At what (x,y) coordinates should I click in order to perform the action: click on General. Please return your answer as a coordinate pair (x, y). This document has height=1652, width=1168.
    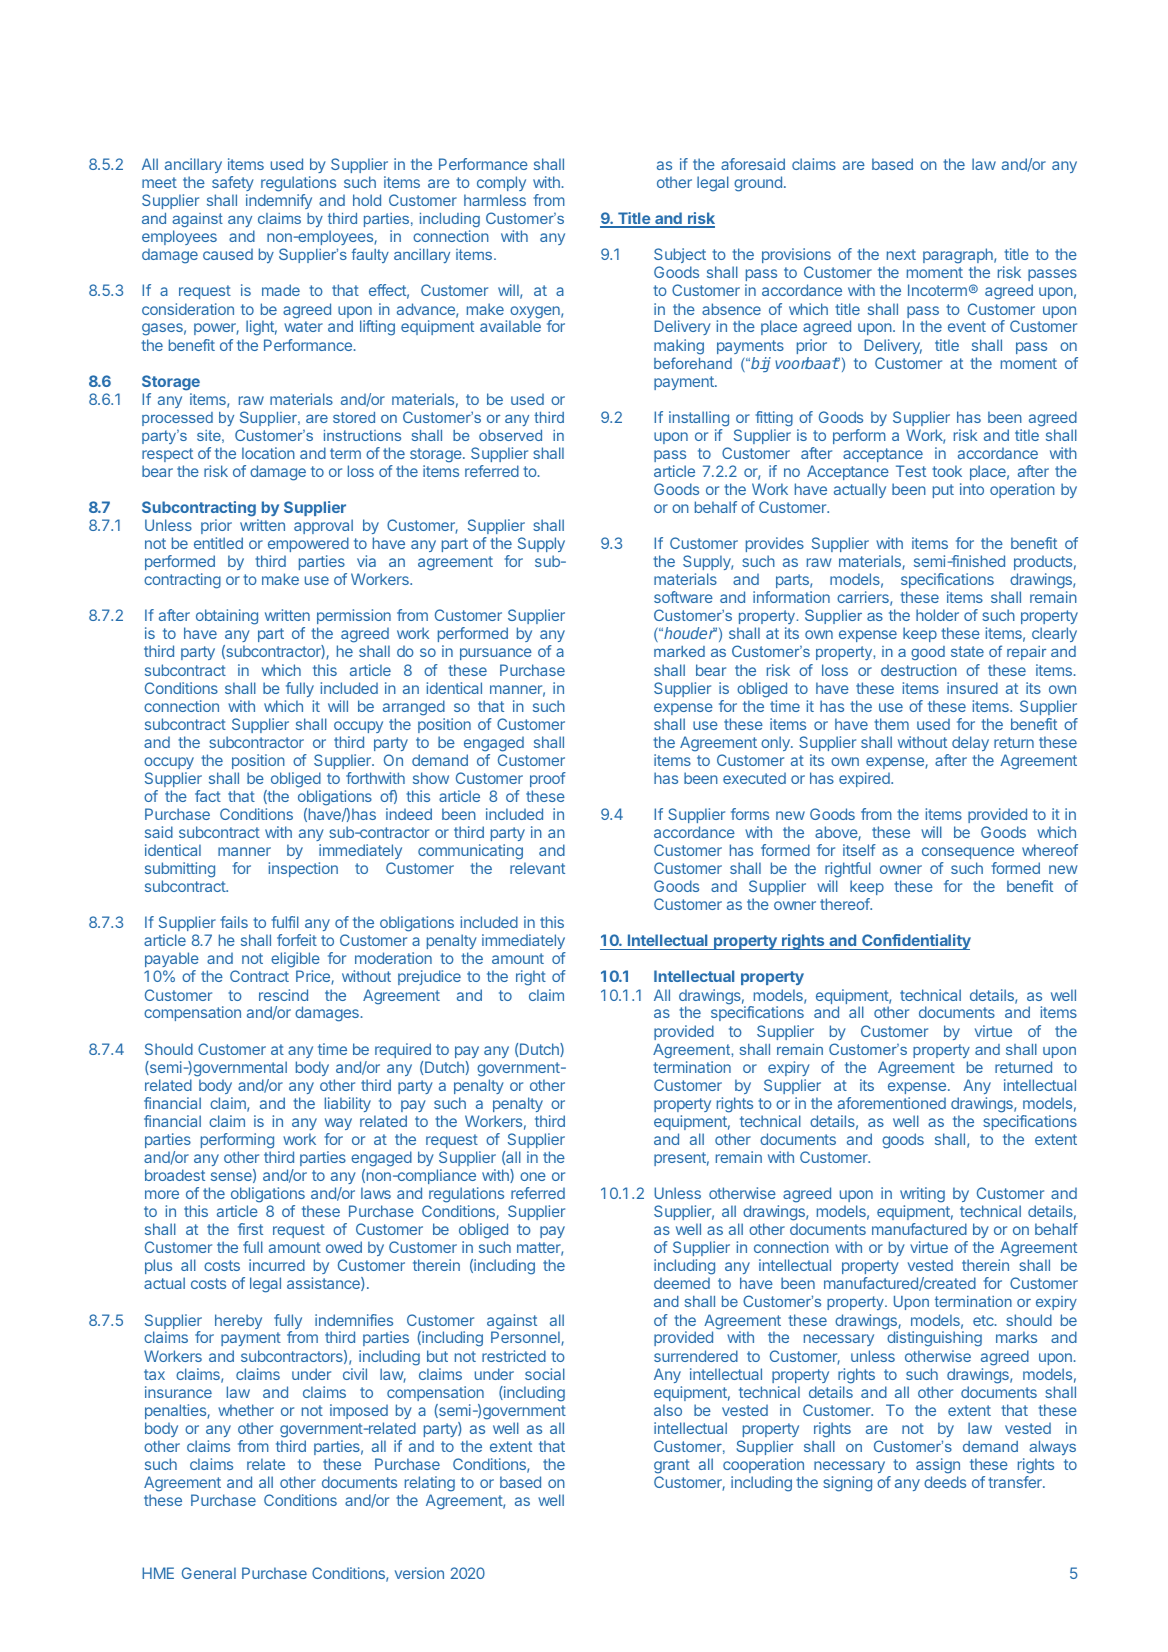
    Looking at the image, I should click on (209, 1573).
